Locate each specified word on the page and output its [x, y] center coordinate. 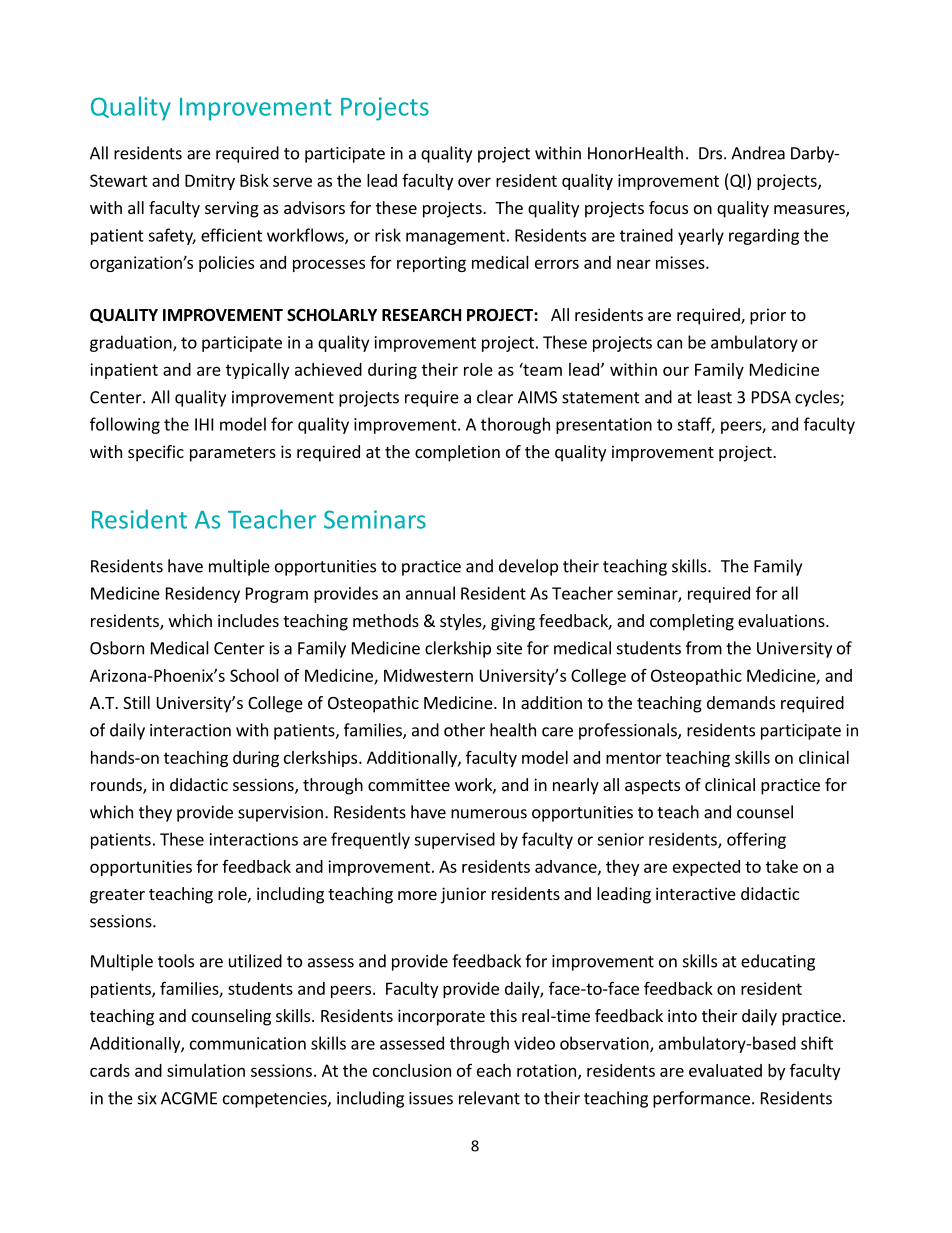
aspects [652, 787]
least [715, 397]
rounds [117, 786]
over [474, 182]
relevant [489, 1098]
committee [409, 784]
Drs [712, 153]
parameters [233, 454]
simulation [206, 1070]
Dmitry [210, 182]
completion [457, 453]
